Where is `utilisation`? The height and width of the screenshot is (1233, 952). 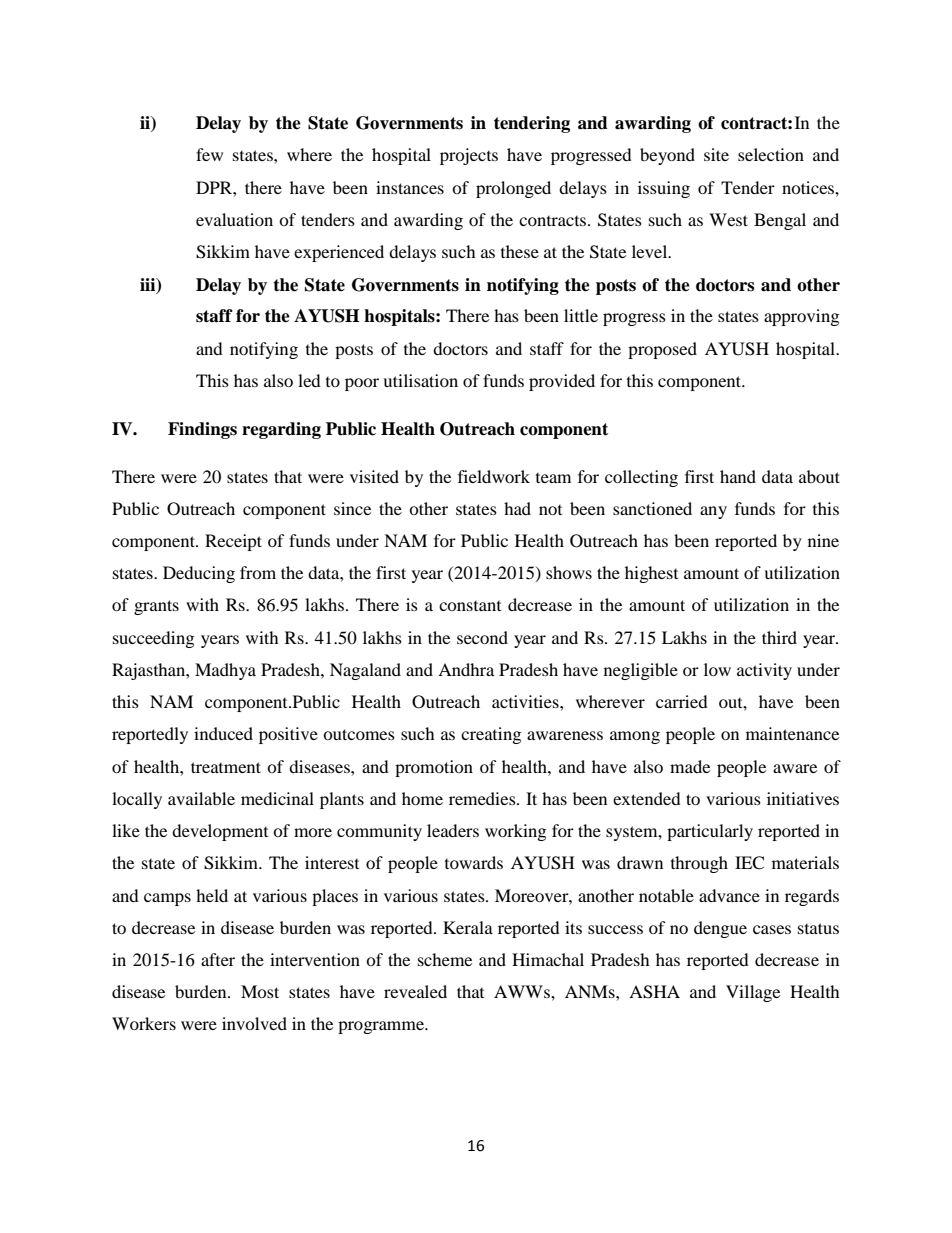
utilisation is located at coordinates (420, 380).
